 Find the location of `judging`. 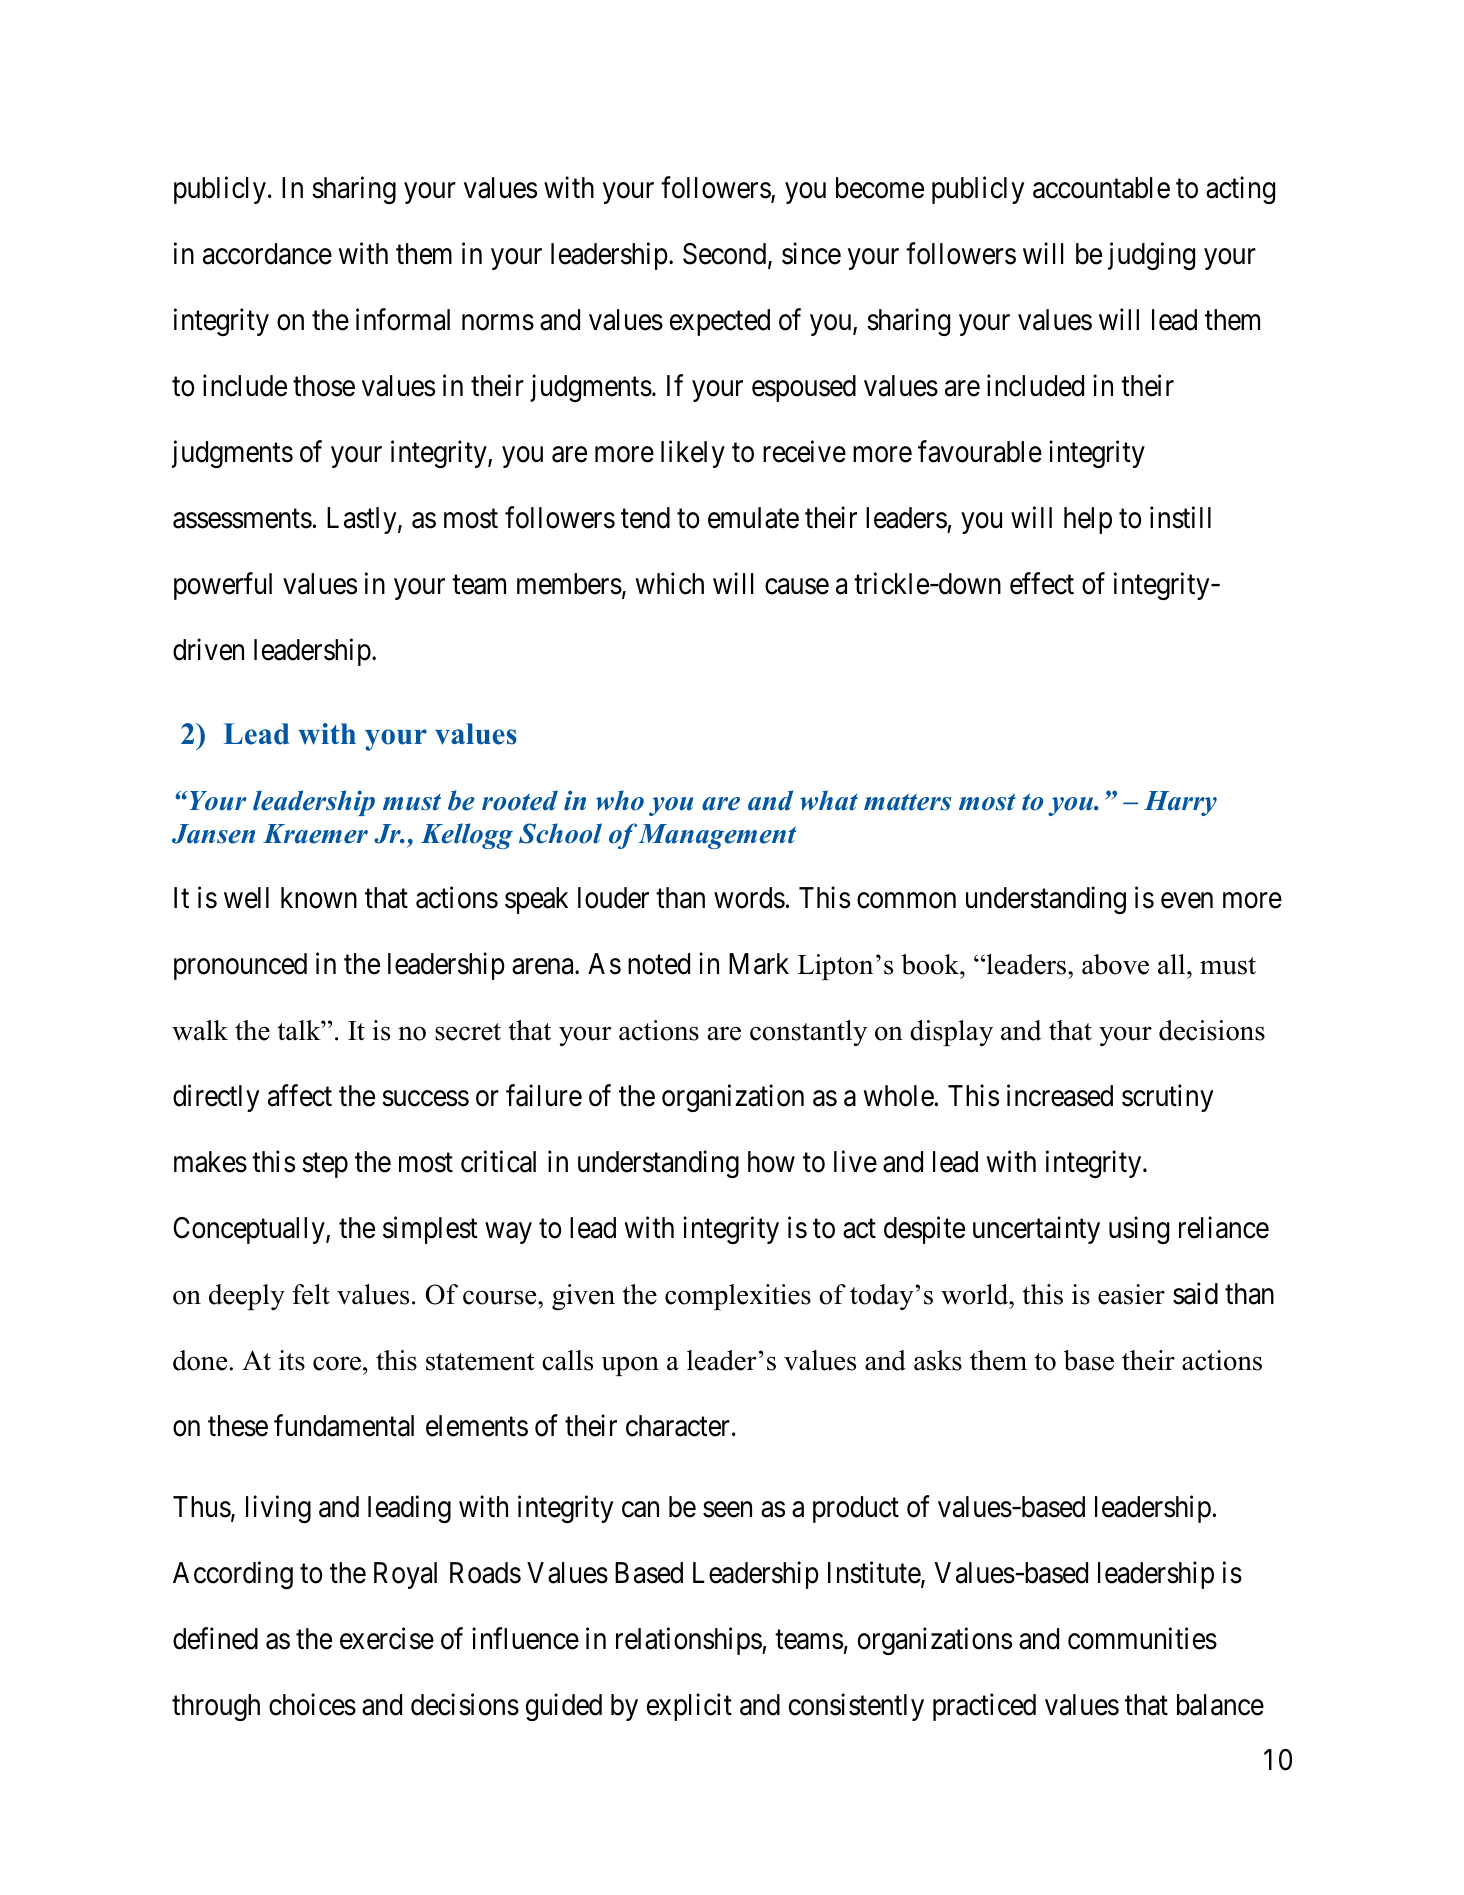

judging is located at coordinates (1151, 256).
